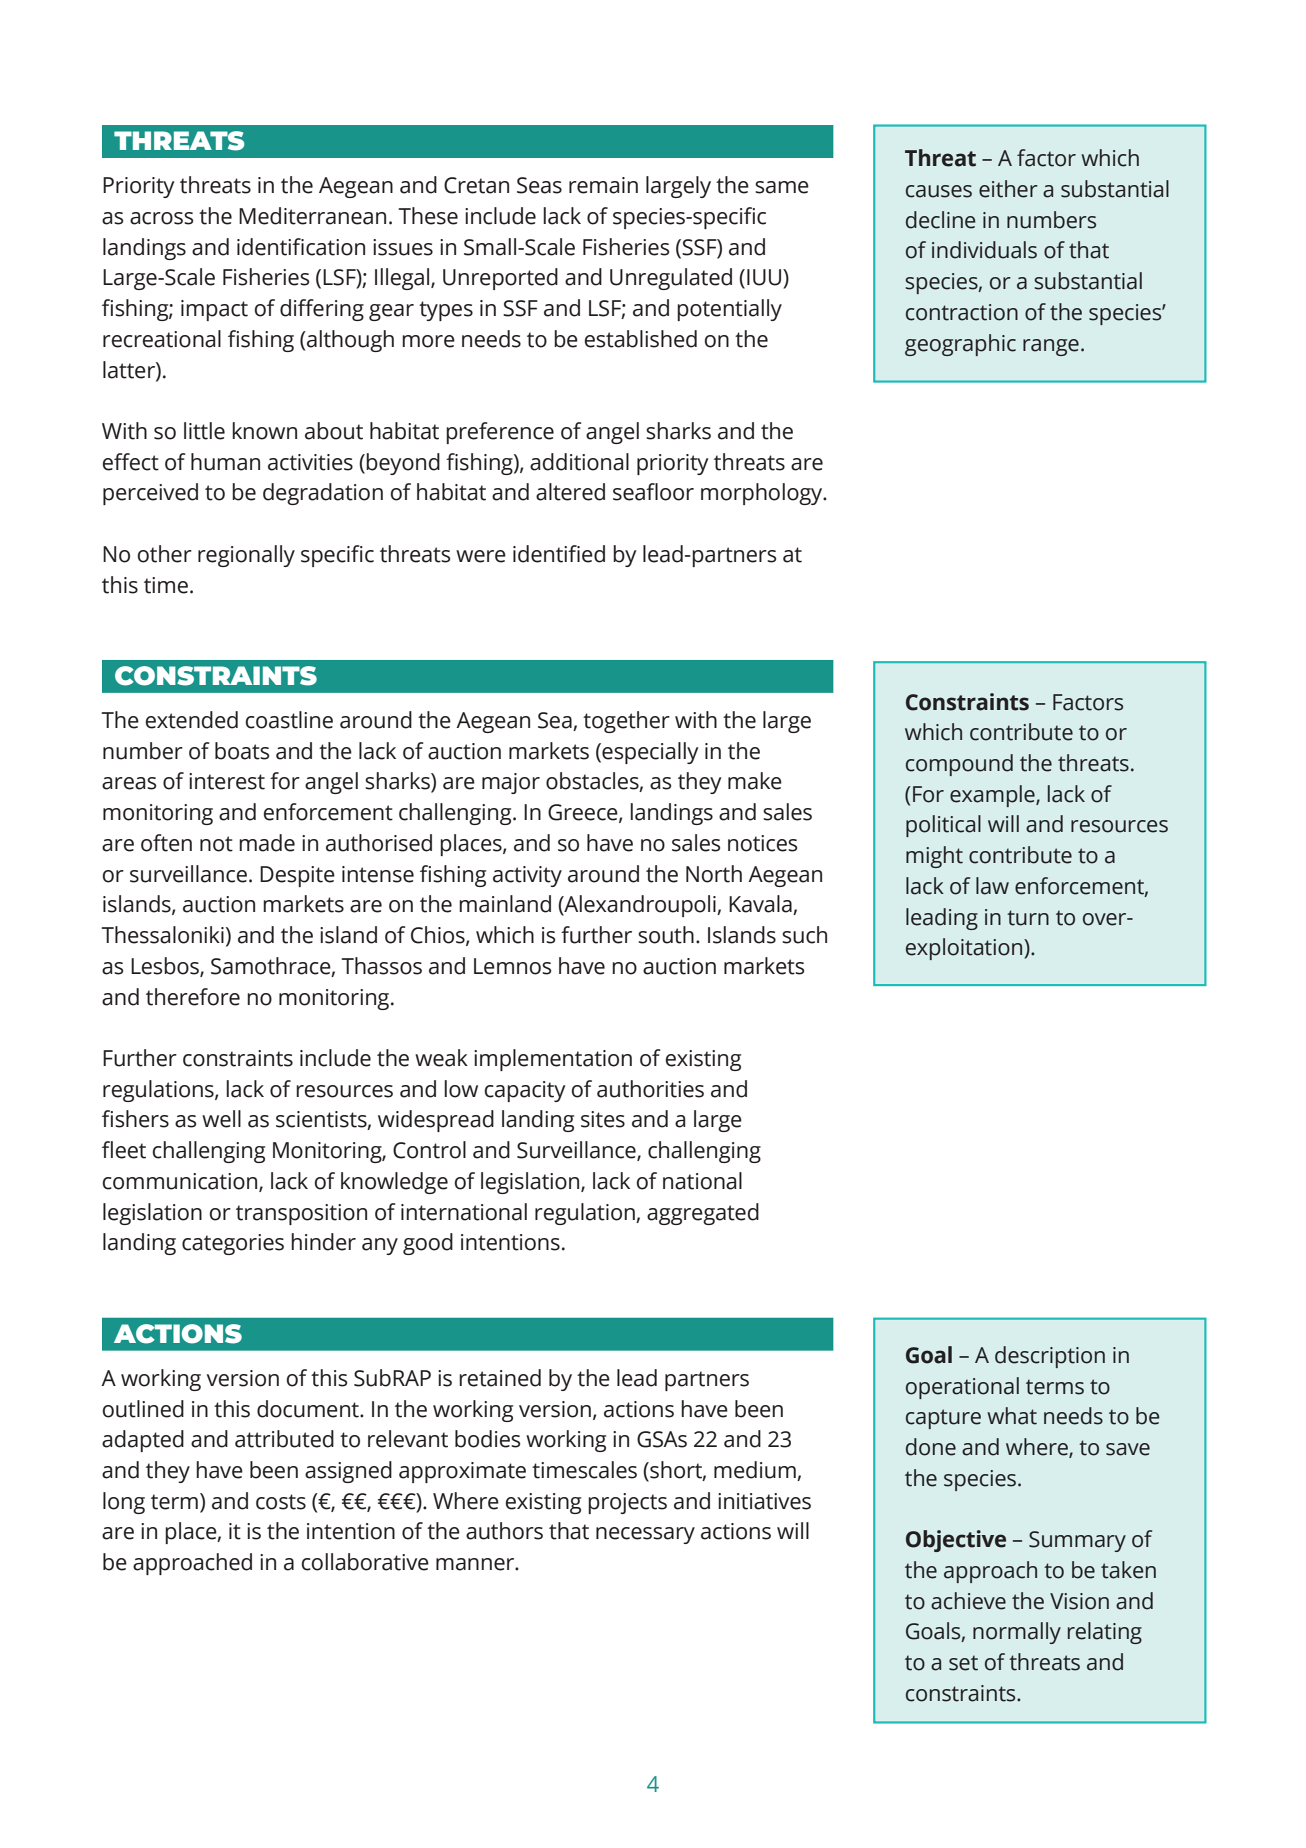 The image size is (1306, 1848). What do you see at coordinates (984, 250) in the image?
I see `individuals` at bounding box center [984, 250].
